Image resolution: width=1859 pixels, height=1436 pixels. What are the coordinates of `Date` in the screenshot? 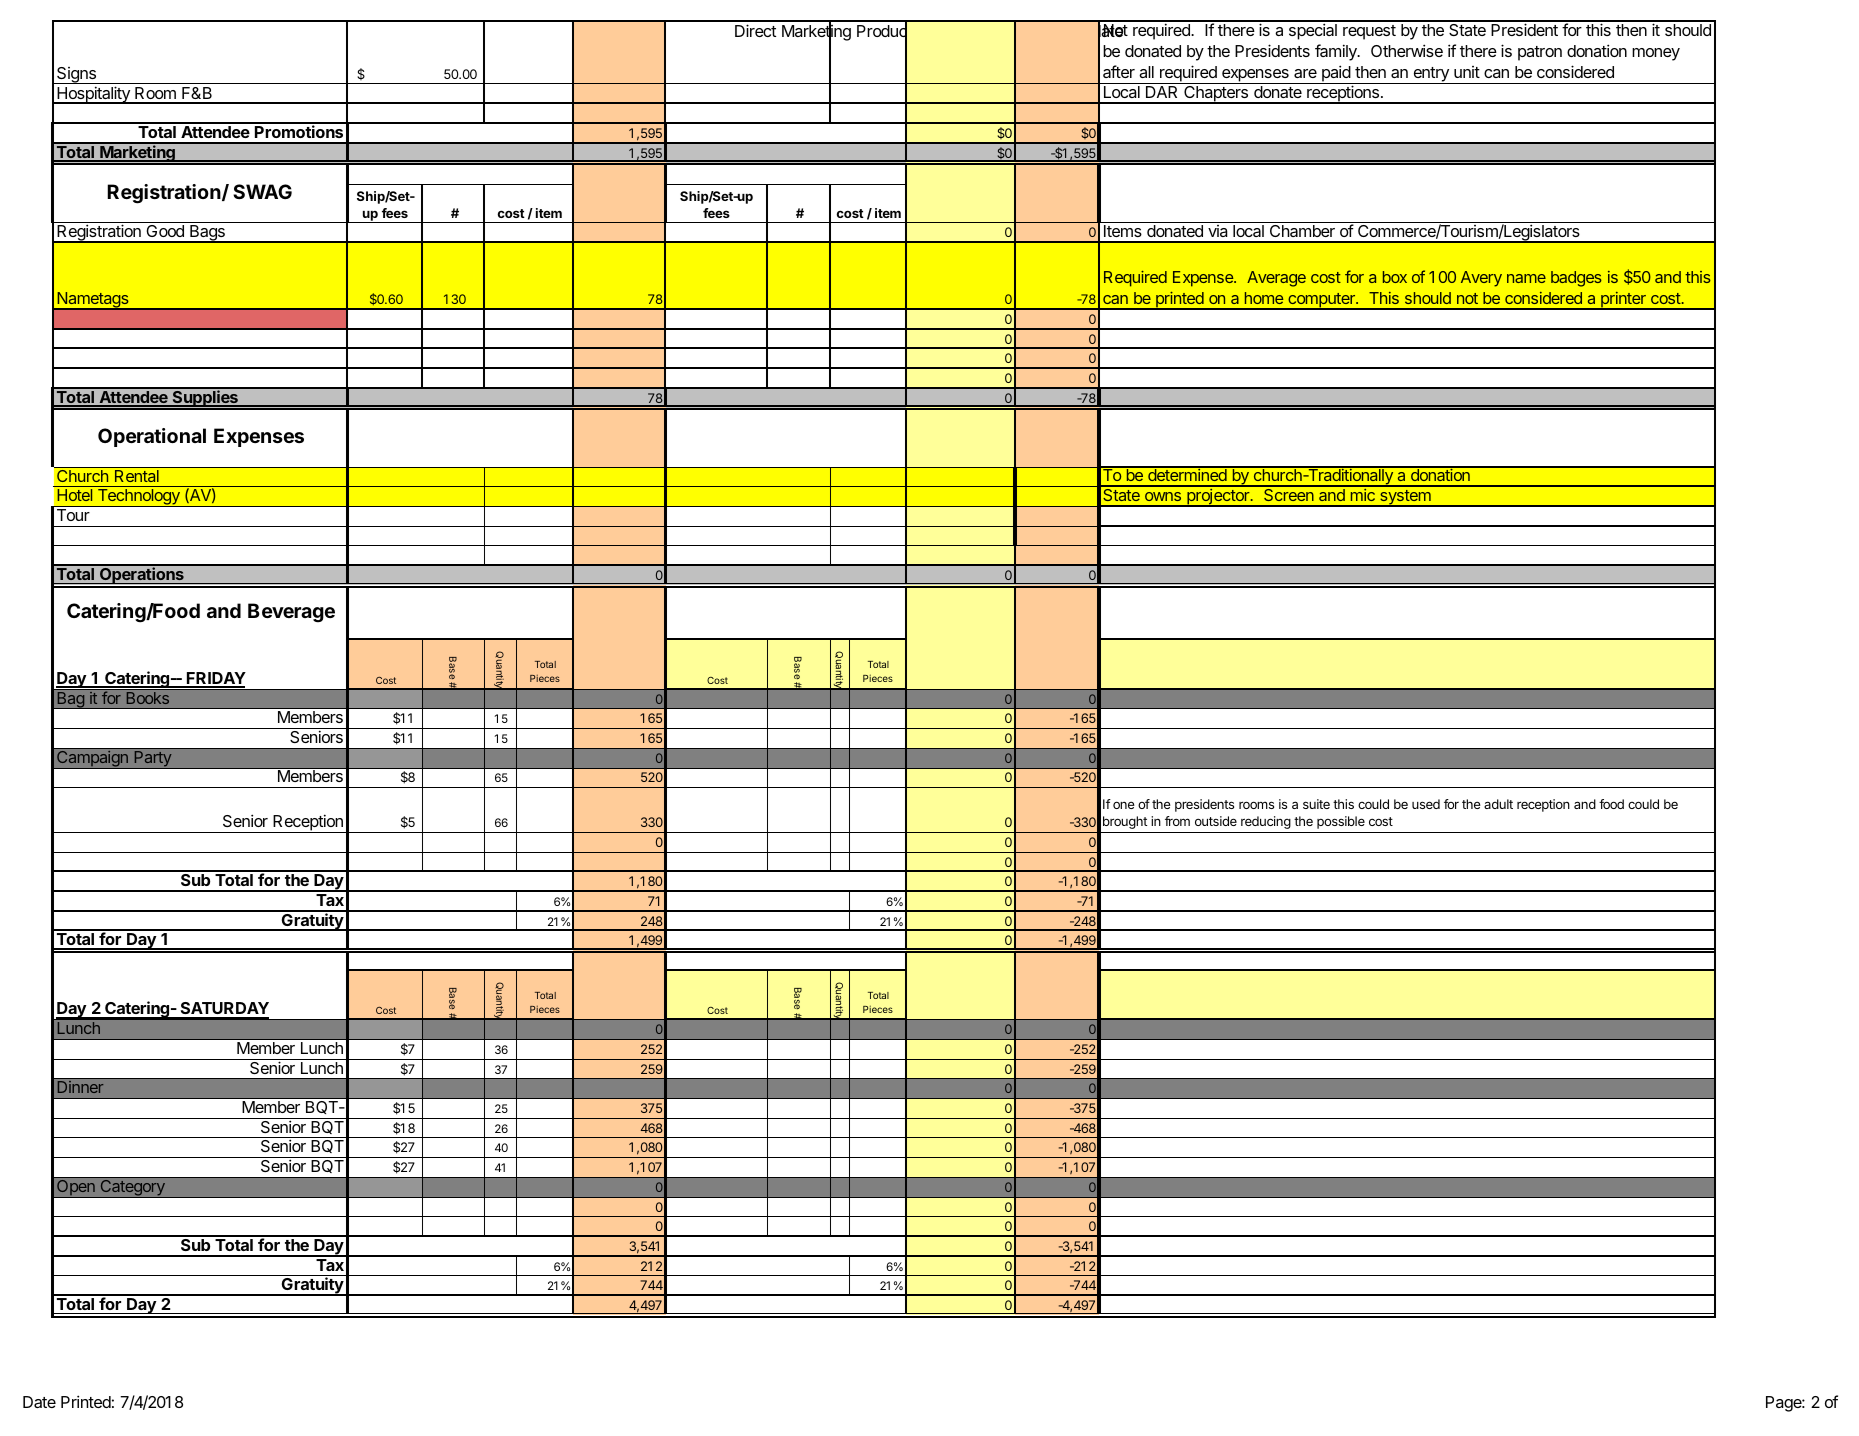 It's located at (39, 1402).
